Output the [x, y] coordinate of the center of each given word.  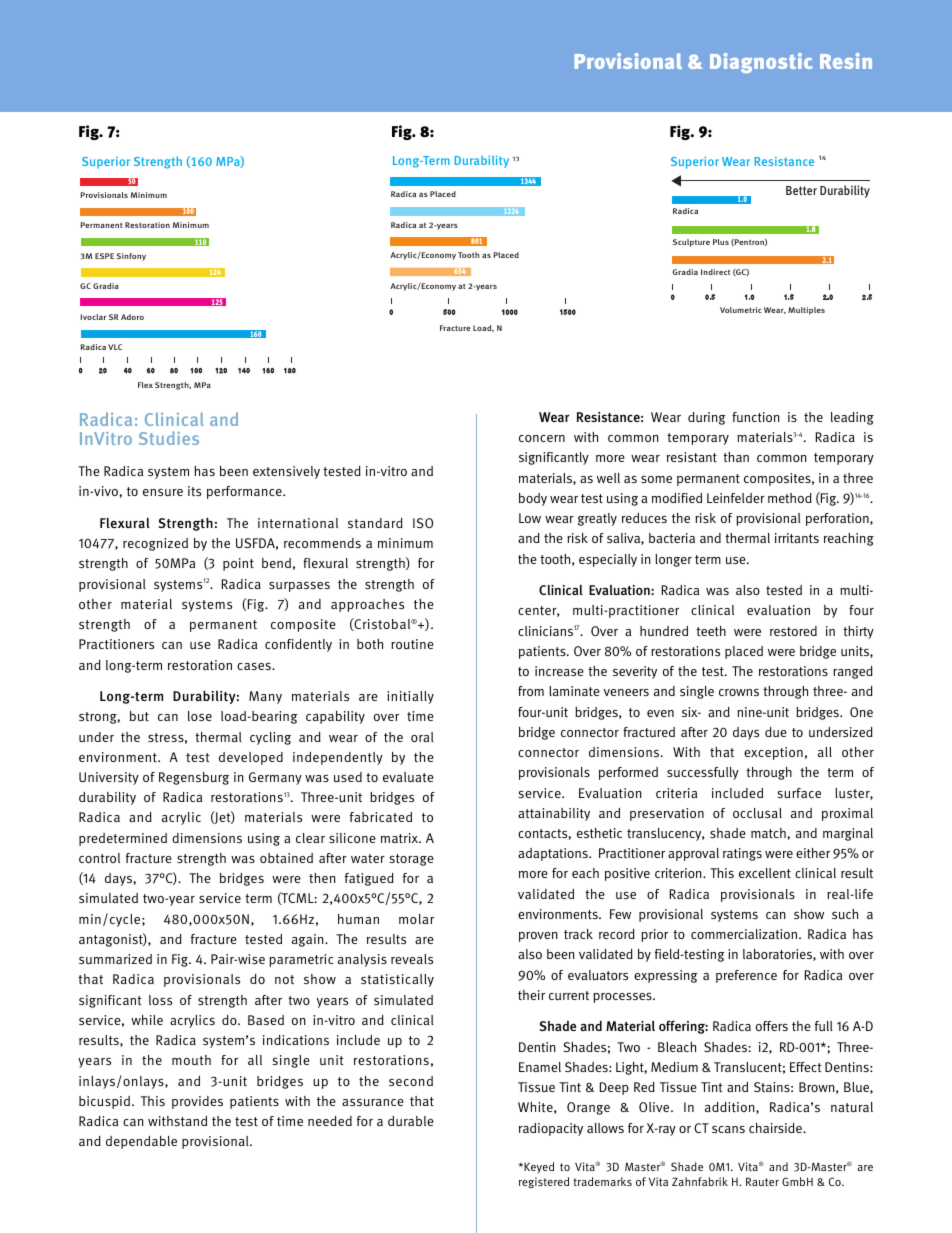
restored [793, 631]
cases [255, 666]
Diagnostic [761, 63]
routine [412, 644]
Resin [846, 61]
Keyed [538, 1167]
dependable [141, 1142]
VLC [115, 347]
